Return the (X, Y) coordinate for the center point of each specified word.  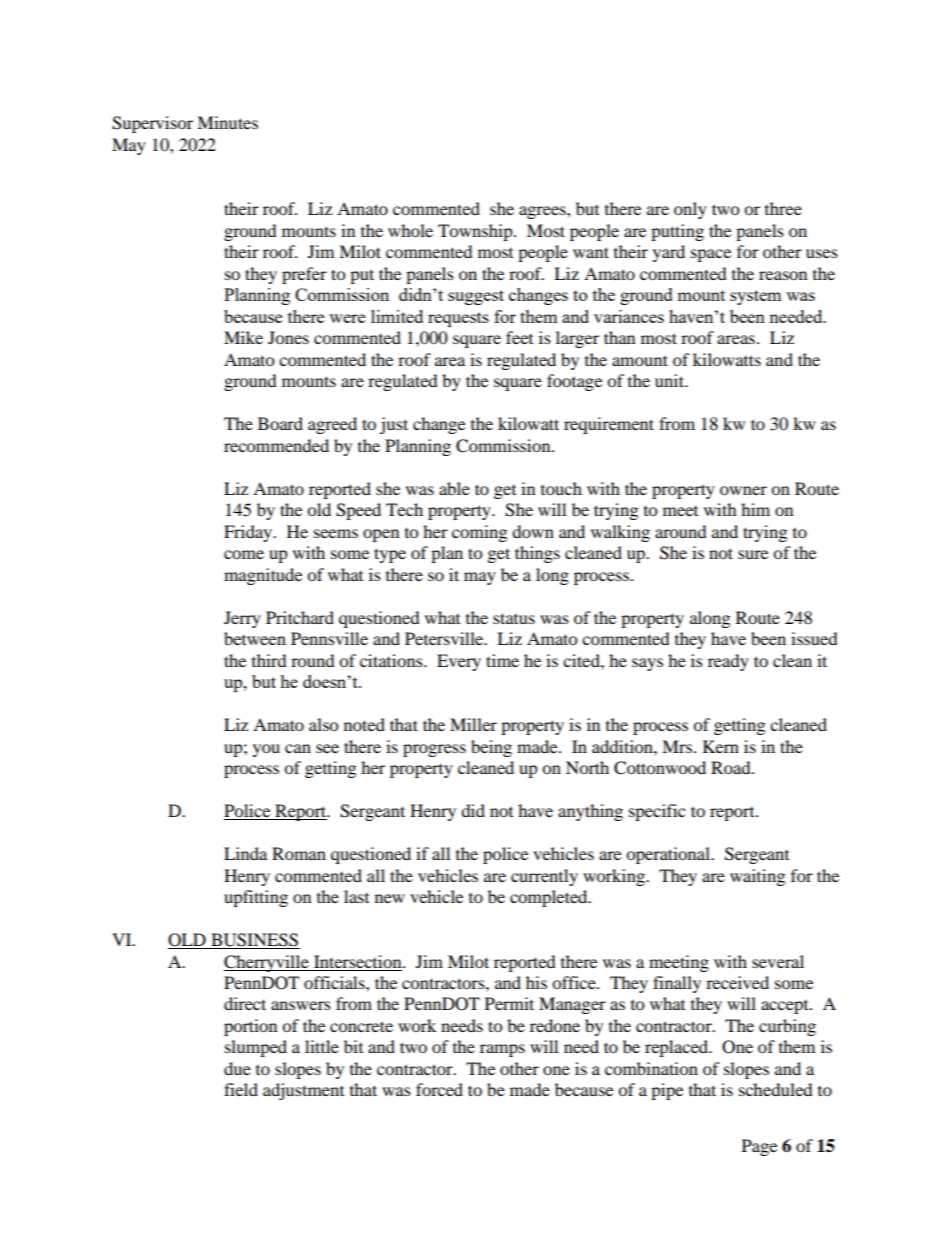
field (241, 1089)
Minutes (227, 122)
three (783, 208)
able (454, 488)
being (491, 748)
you (266, 750)
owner (743, 490)
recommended (276, 445)
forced (439, 1089)
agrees (543, 212)
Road (732, 767)
